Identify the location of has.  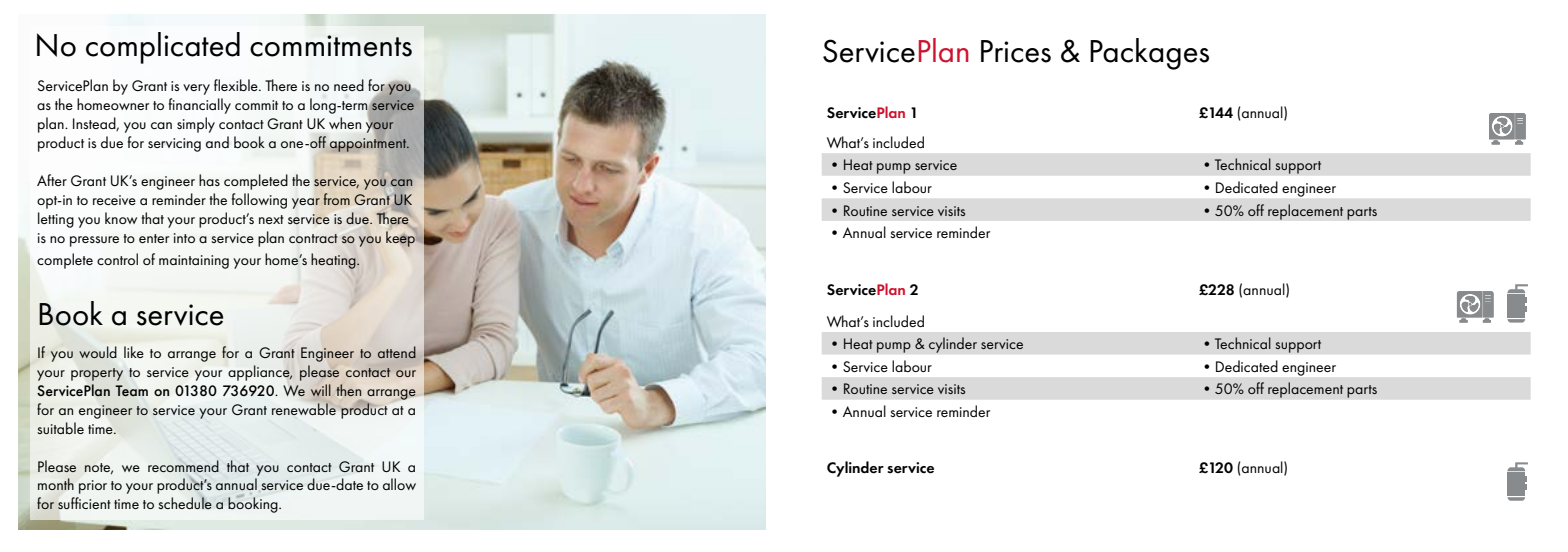
(209, 180).
